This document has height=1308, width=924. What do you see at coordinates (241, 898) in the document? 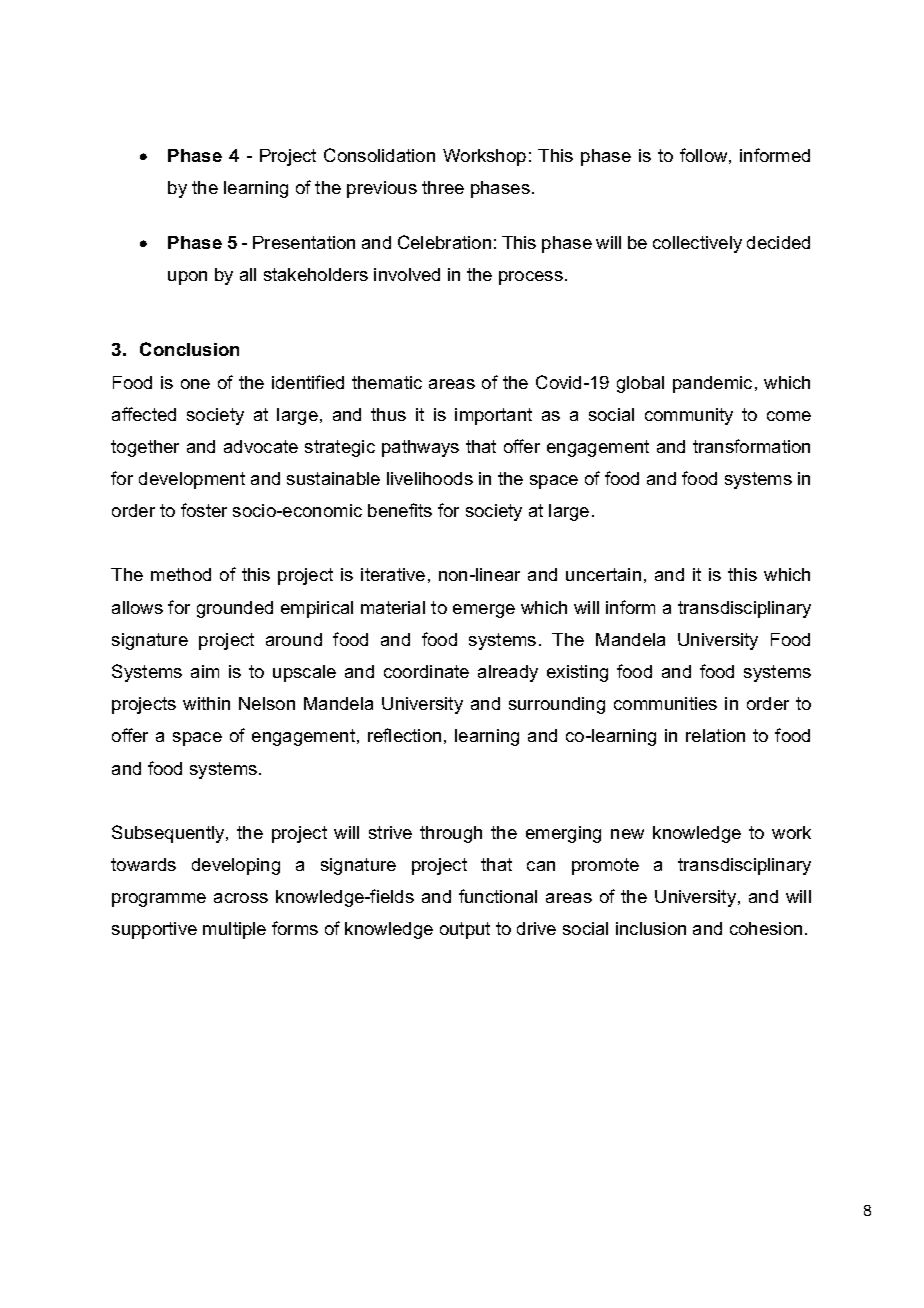
I see `across` at bounding box center [241, 898].
